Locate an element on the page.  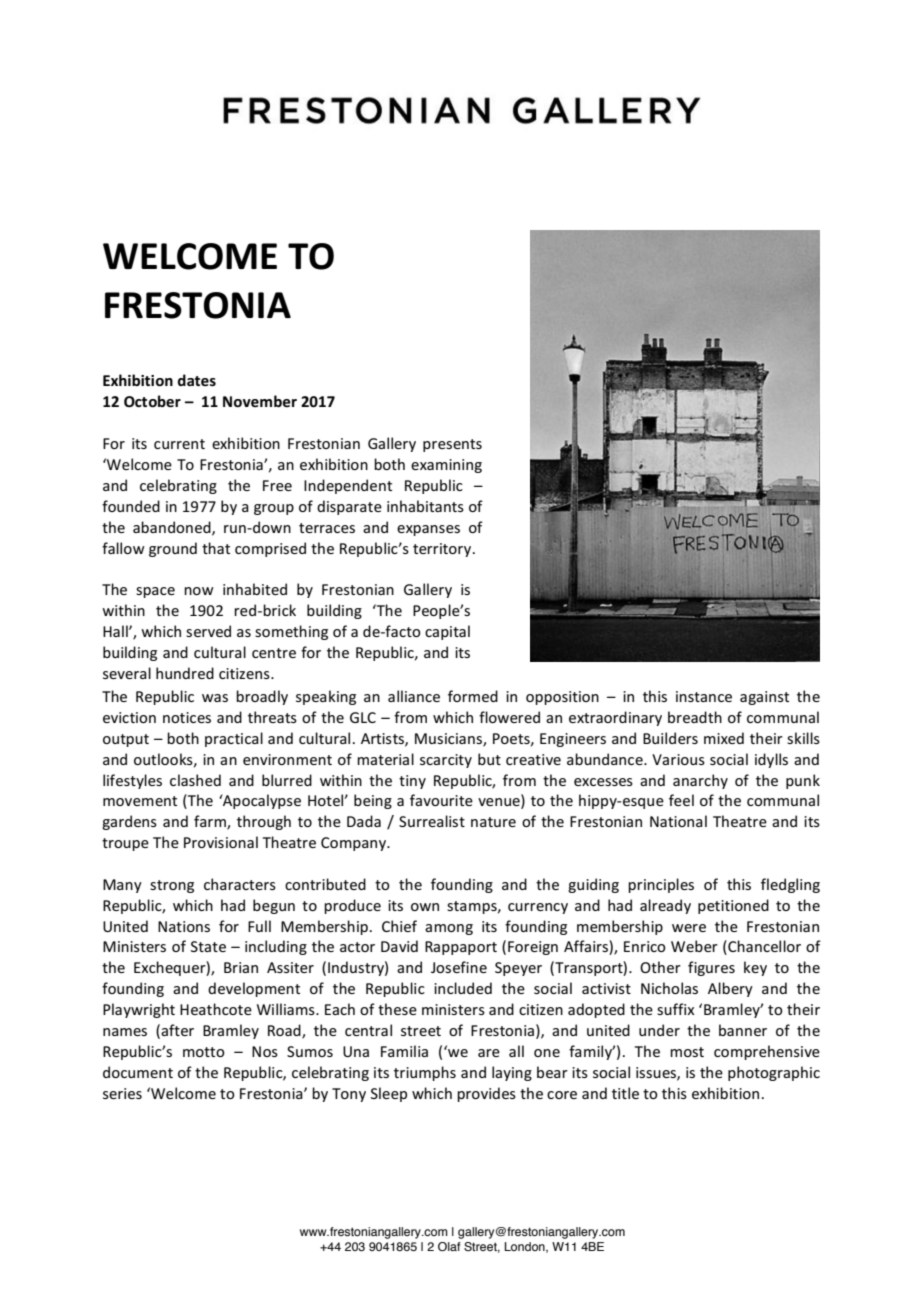
examining is located at coordinates (446, 466).
